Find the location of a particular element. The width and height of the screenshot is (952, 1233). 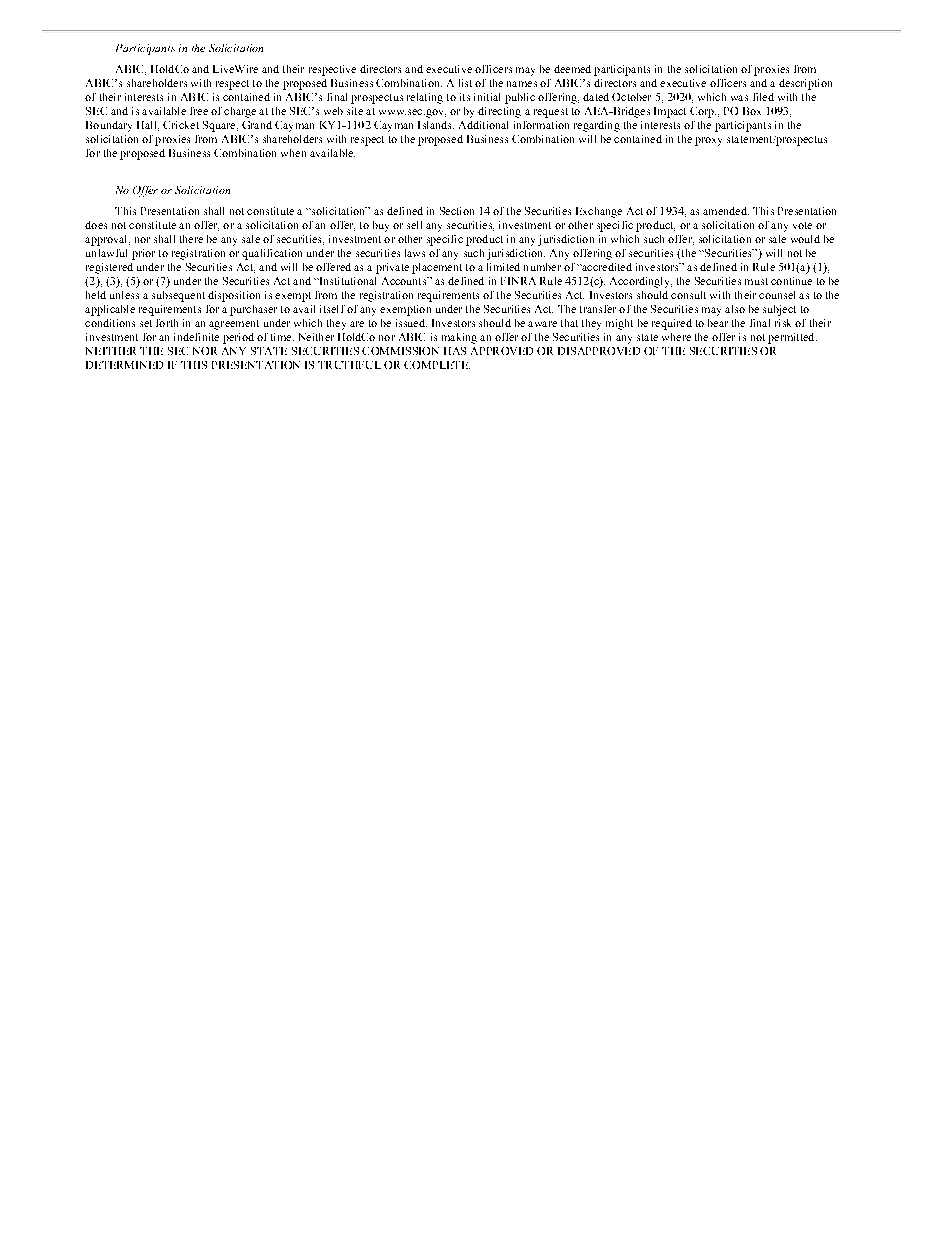

Islands is located at coordinates (436, 125).
